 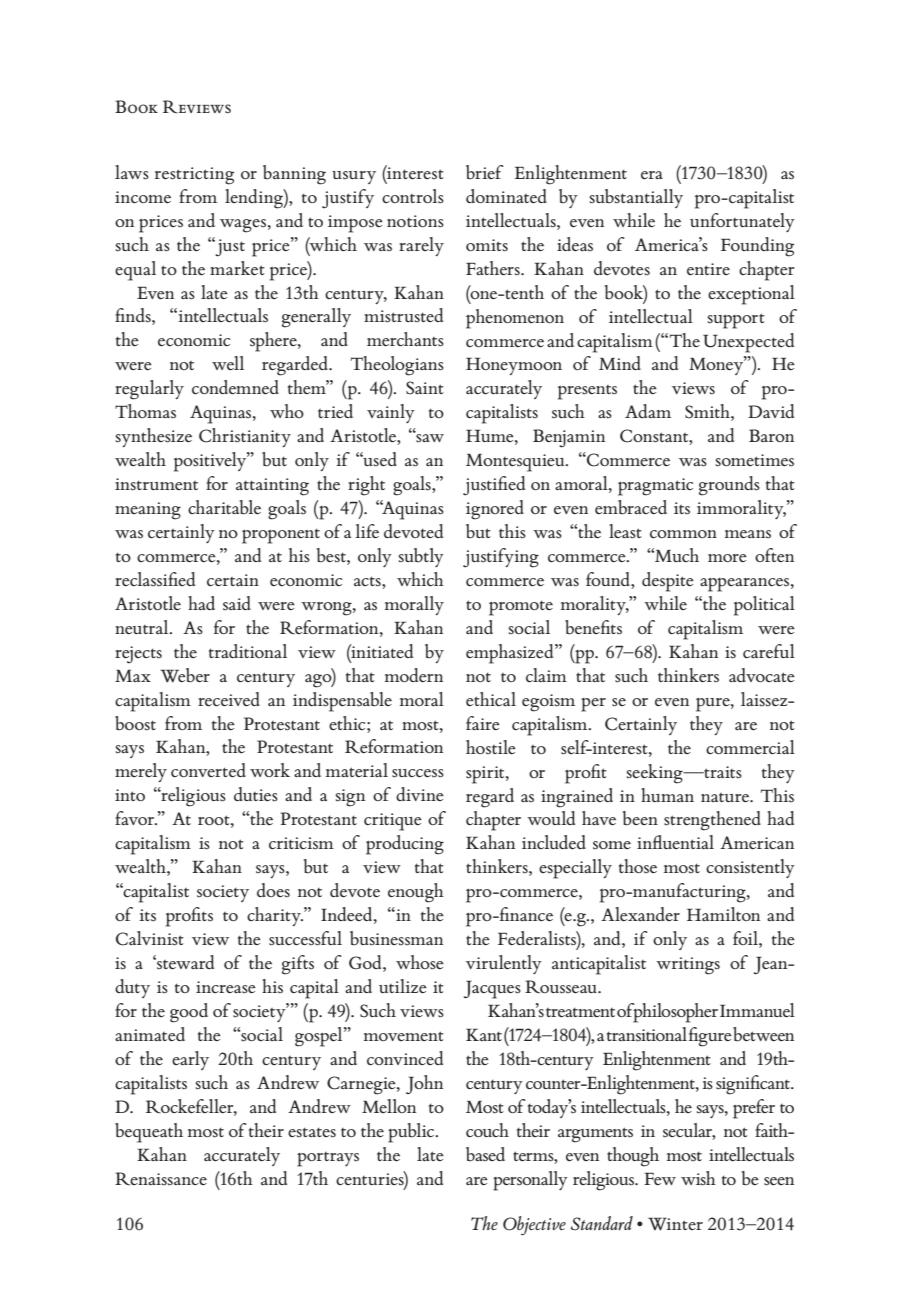 What do you see at coordinates (762, 675) in the document?
I see `advocate` at bounding box center [762, 675].
